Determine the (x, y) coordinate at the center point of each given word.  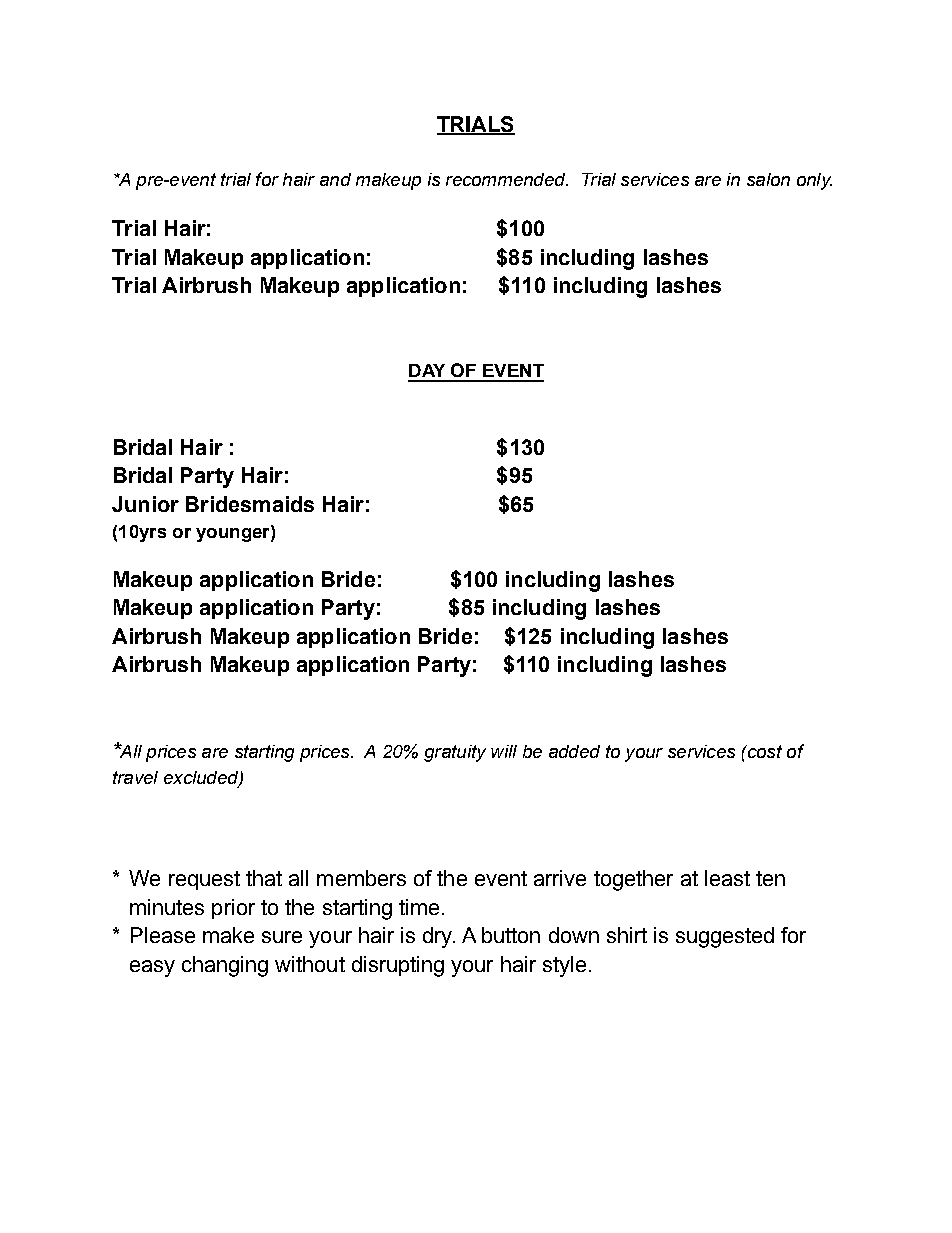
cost (763, 751)
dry (439, 937)
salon (768, 179)
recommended (507, 179)
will (504, 751)
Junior (145, 504)
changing (225, 966)
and (335, 179)
